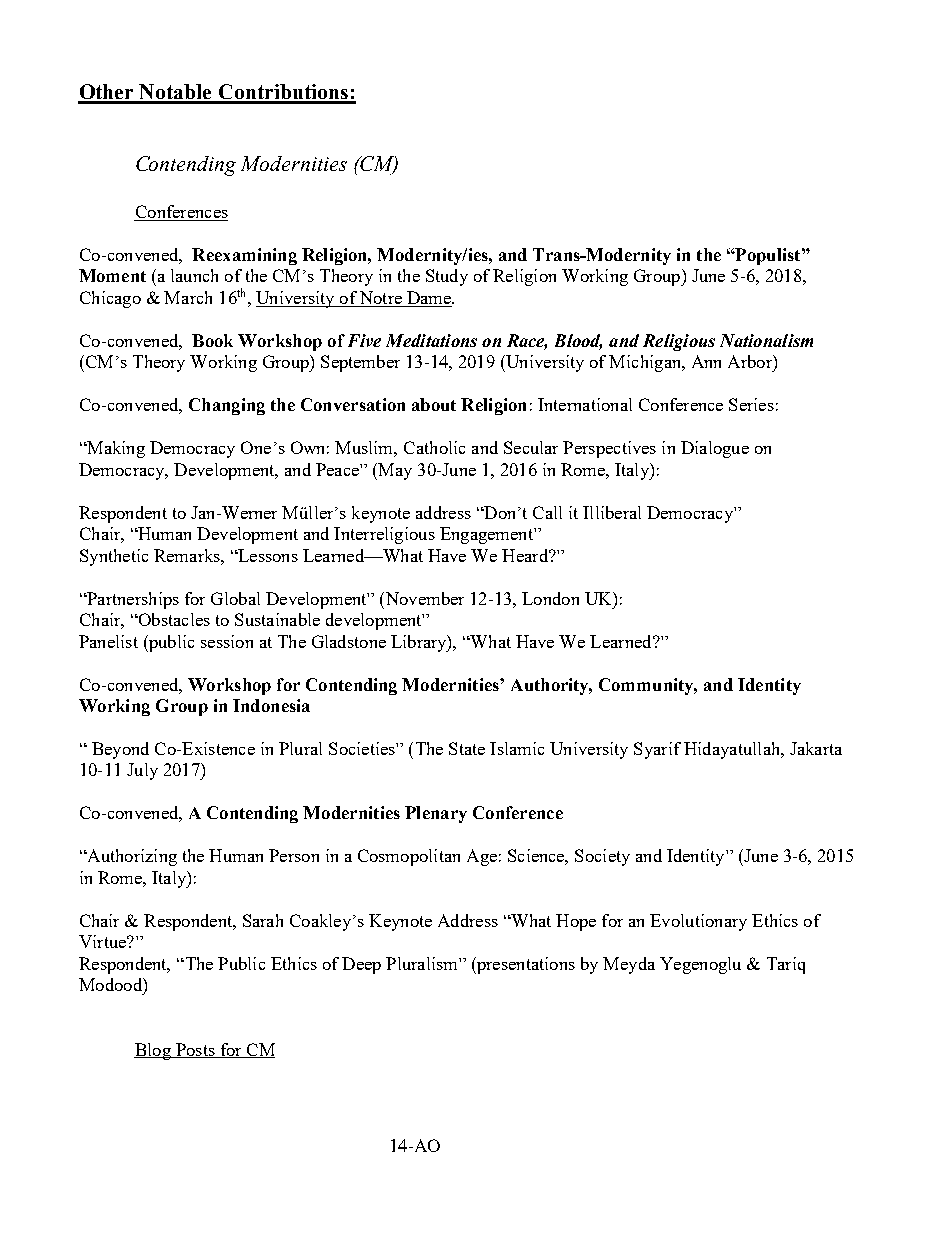  Describe the element at coordinates (715, 449) in the page. I see `Dialogue` at that location.
